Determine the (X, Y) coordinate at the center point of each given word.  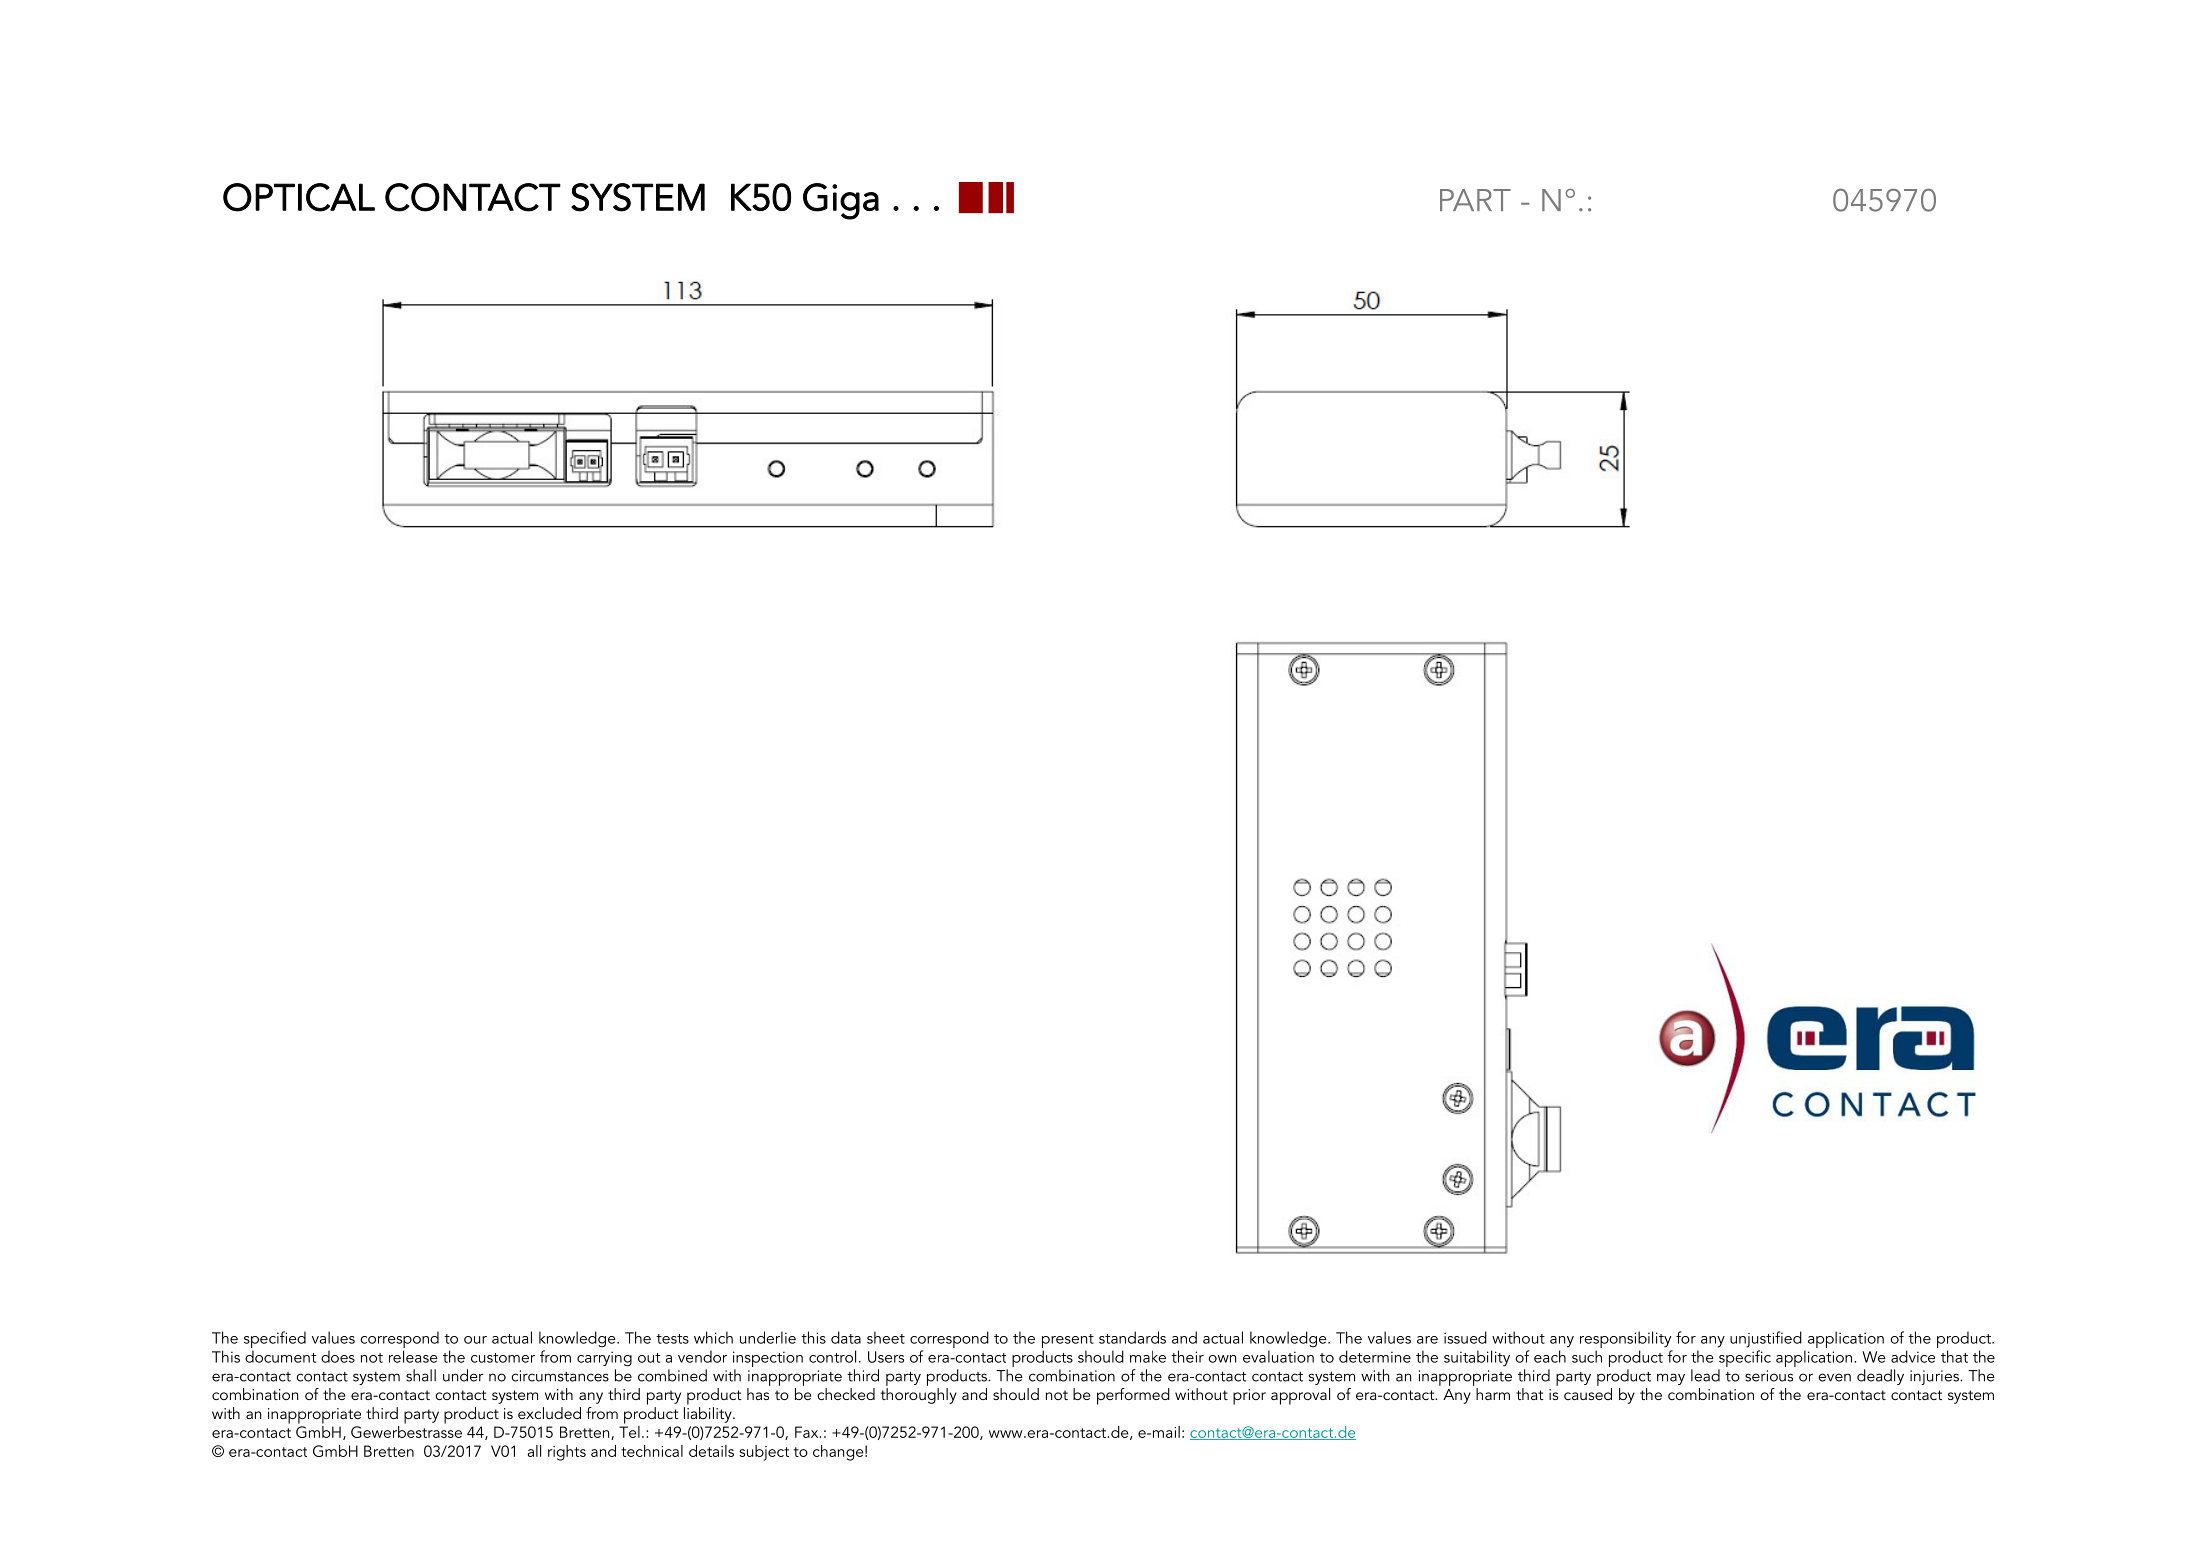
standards (1132, 1337)
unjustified (1766, 1339)
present (1068, 1341)
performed (1133, 1396)
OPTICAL (299, 197)
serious (1769, 1376)
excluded (549, 1413)
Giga (841, 201)
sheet (886, 1337)
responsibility (1625, 1339)
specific (1745, 1358)
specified (275, 1339)
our (475, 1340)
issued (1465, 1337)
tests (672, 1339)
